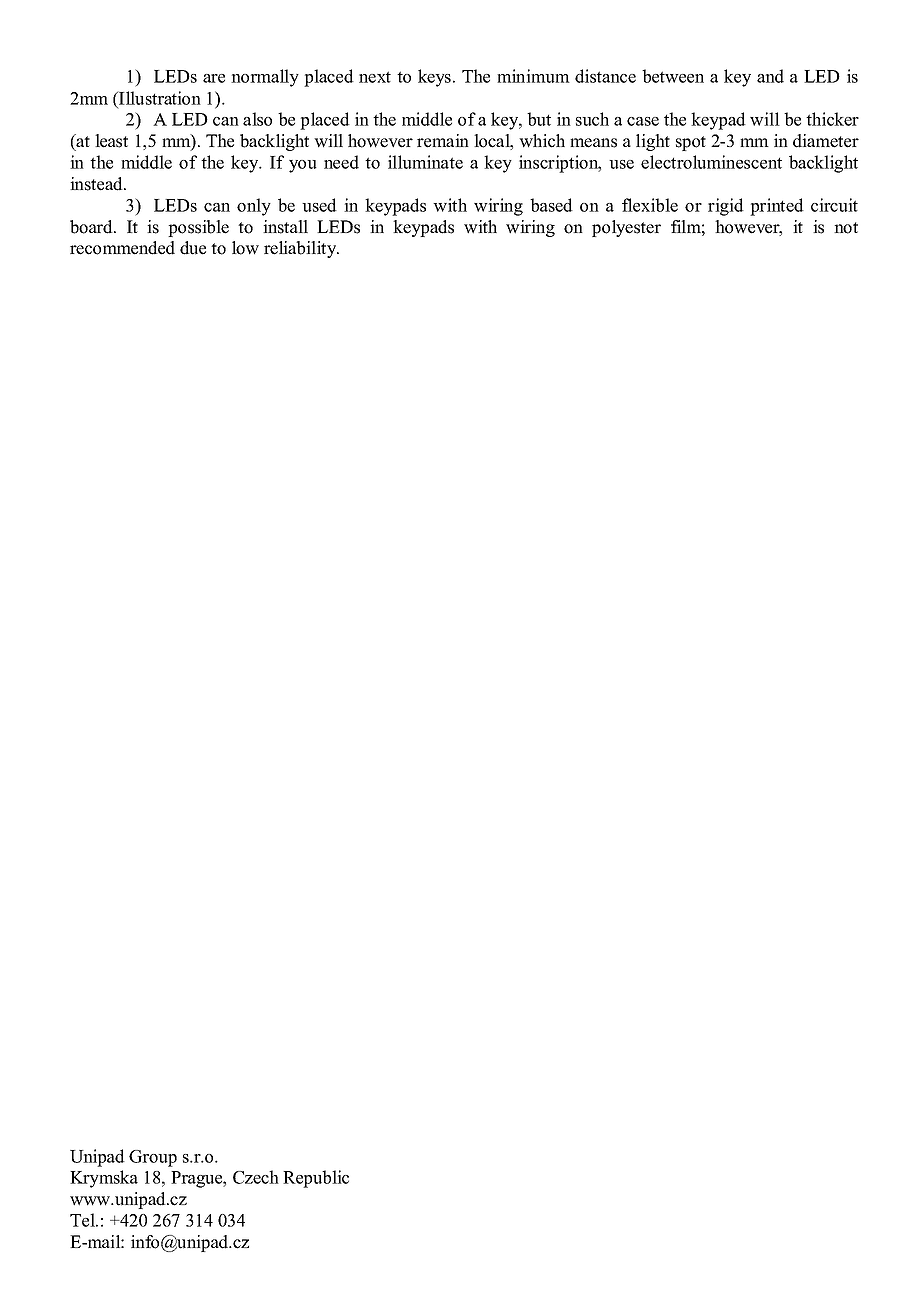 The width and height of the screenshot is (924, 1308). What do you see at coordinates (285, 227) in the screenshot?
I see `install` at bounding box center [285, 227].
